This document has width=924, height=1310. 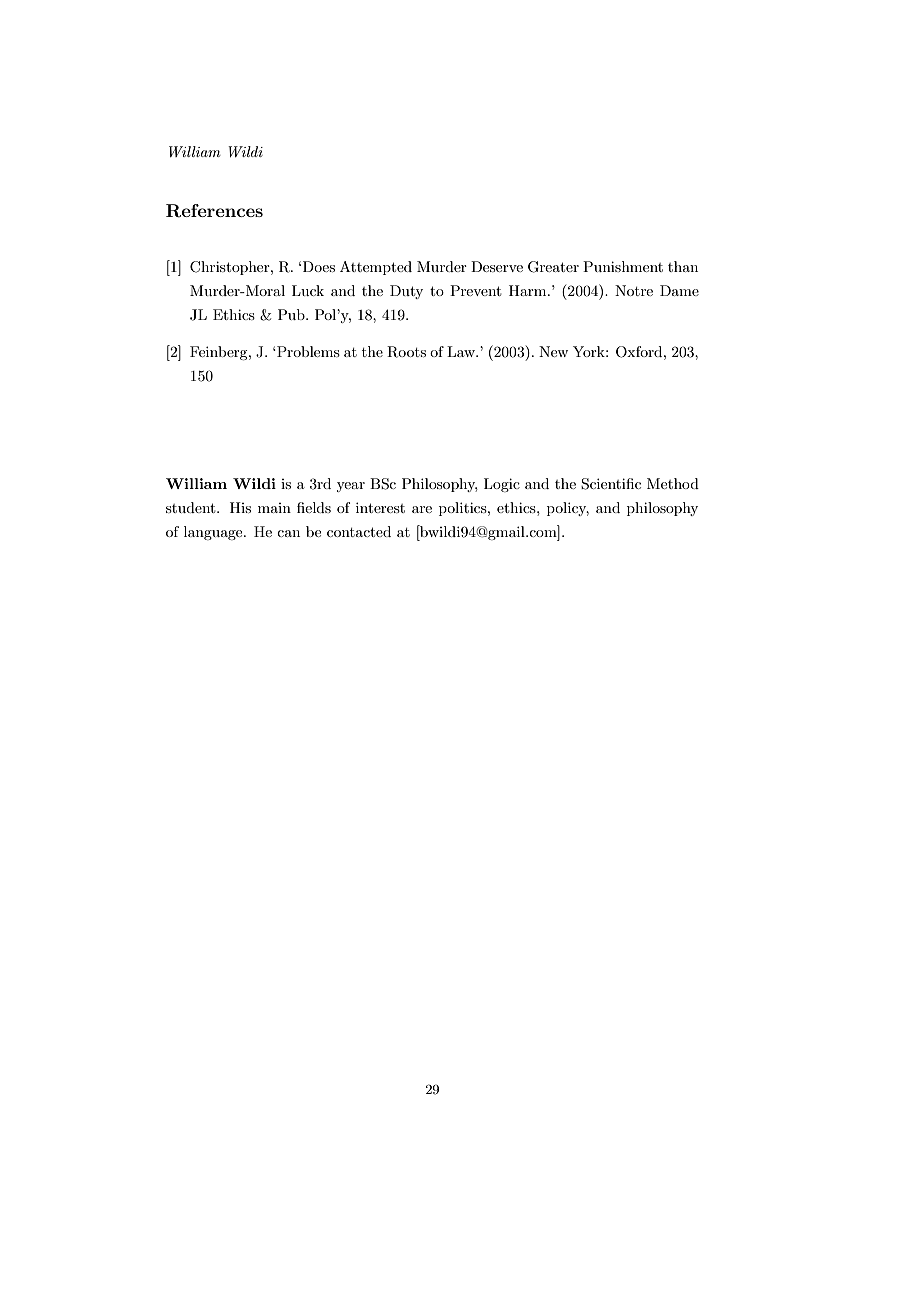 I want to click on Notre, so click(x=634, y=290).
